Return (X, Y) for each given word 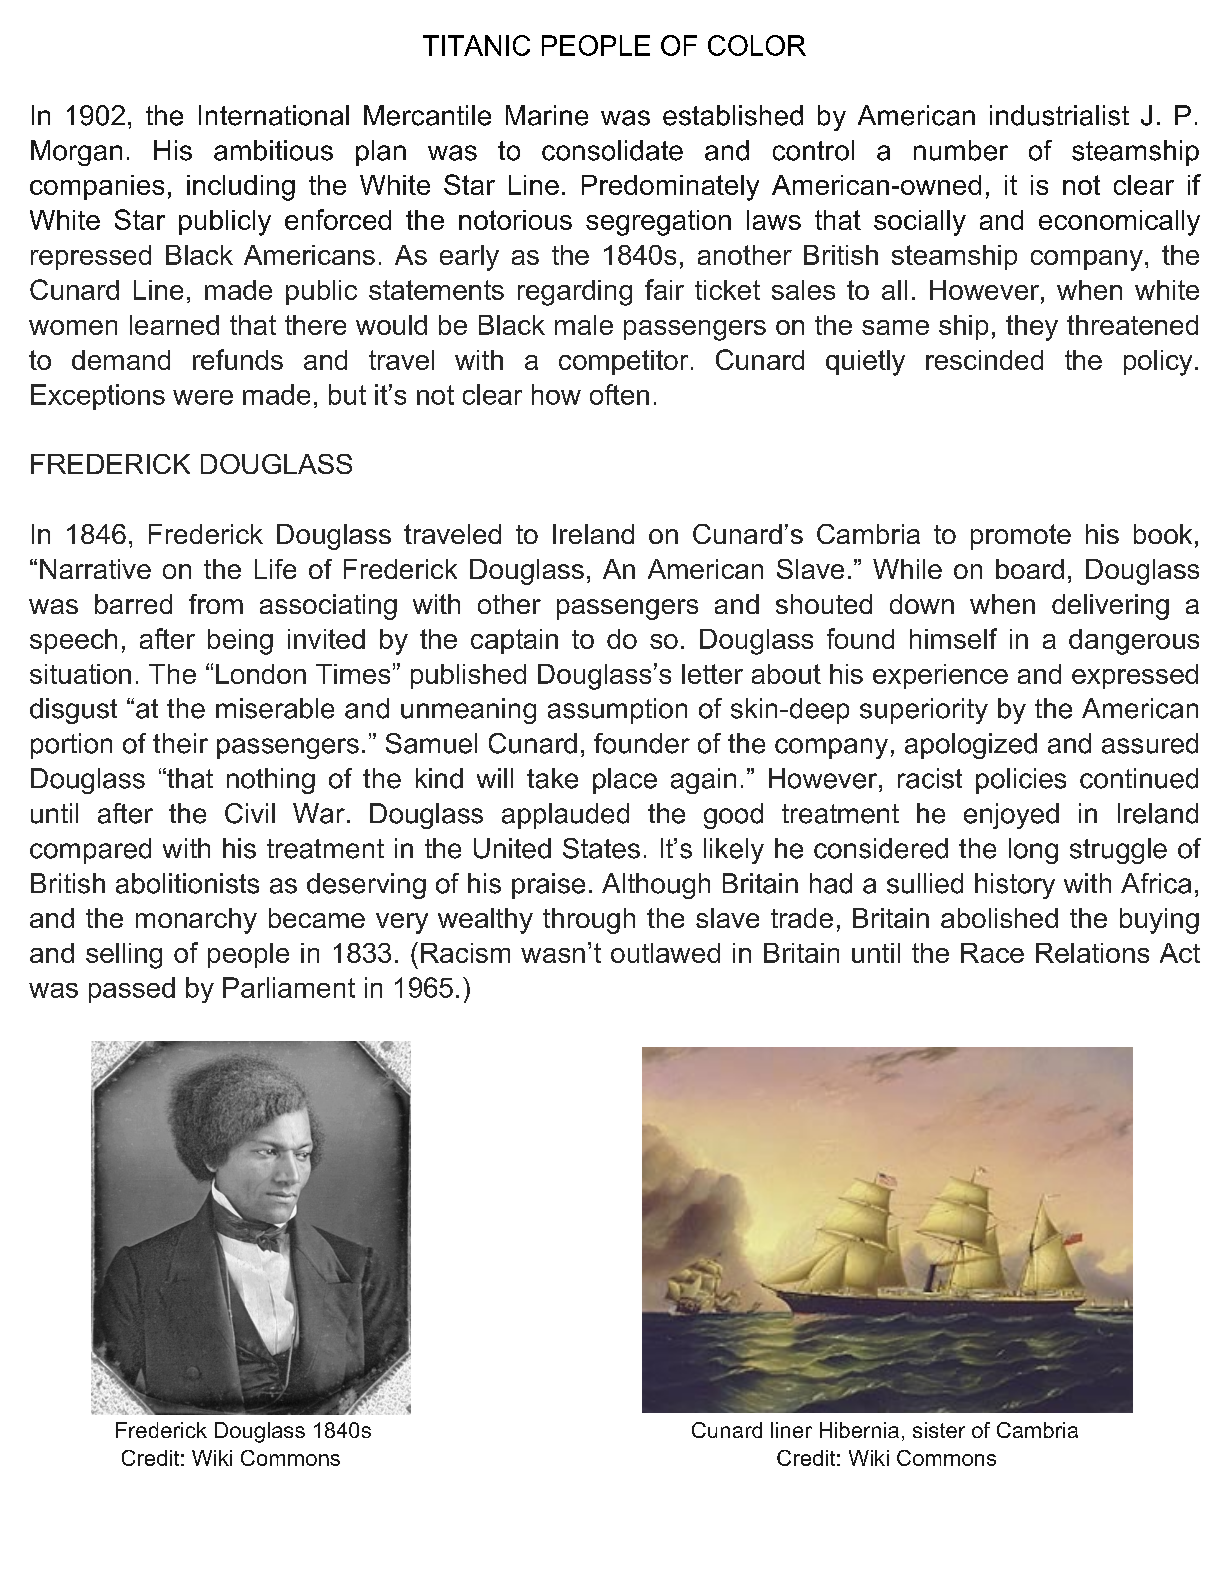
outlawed (665, 953)
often (619, 394)
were (203, 397)
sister (939, 1430)
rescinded (984, 360)
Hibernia (859, 1430)
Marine (547, 115)
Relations (1092, 953)
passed (132, 990)
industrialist (1059, 115)
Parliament (289, 987)
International (274, 115)
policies (1021, 781)
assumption (617, 711)
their (180, 743)
